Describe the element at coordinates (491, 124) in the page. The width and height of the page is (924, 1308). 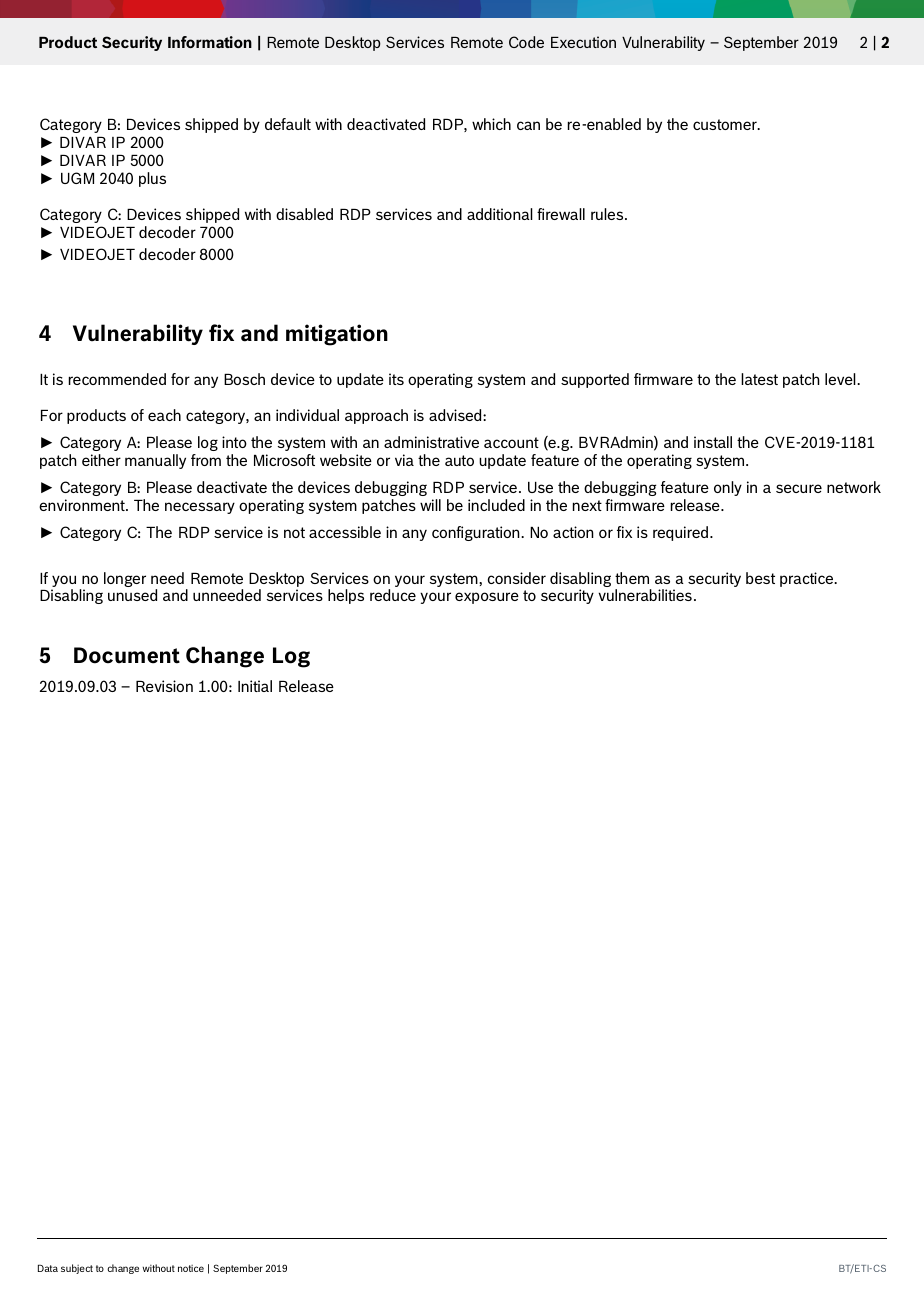
I see `which` at that location.
